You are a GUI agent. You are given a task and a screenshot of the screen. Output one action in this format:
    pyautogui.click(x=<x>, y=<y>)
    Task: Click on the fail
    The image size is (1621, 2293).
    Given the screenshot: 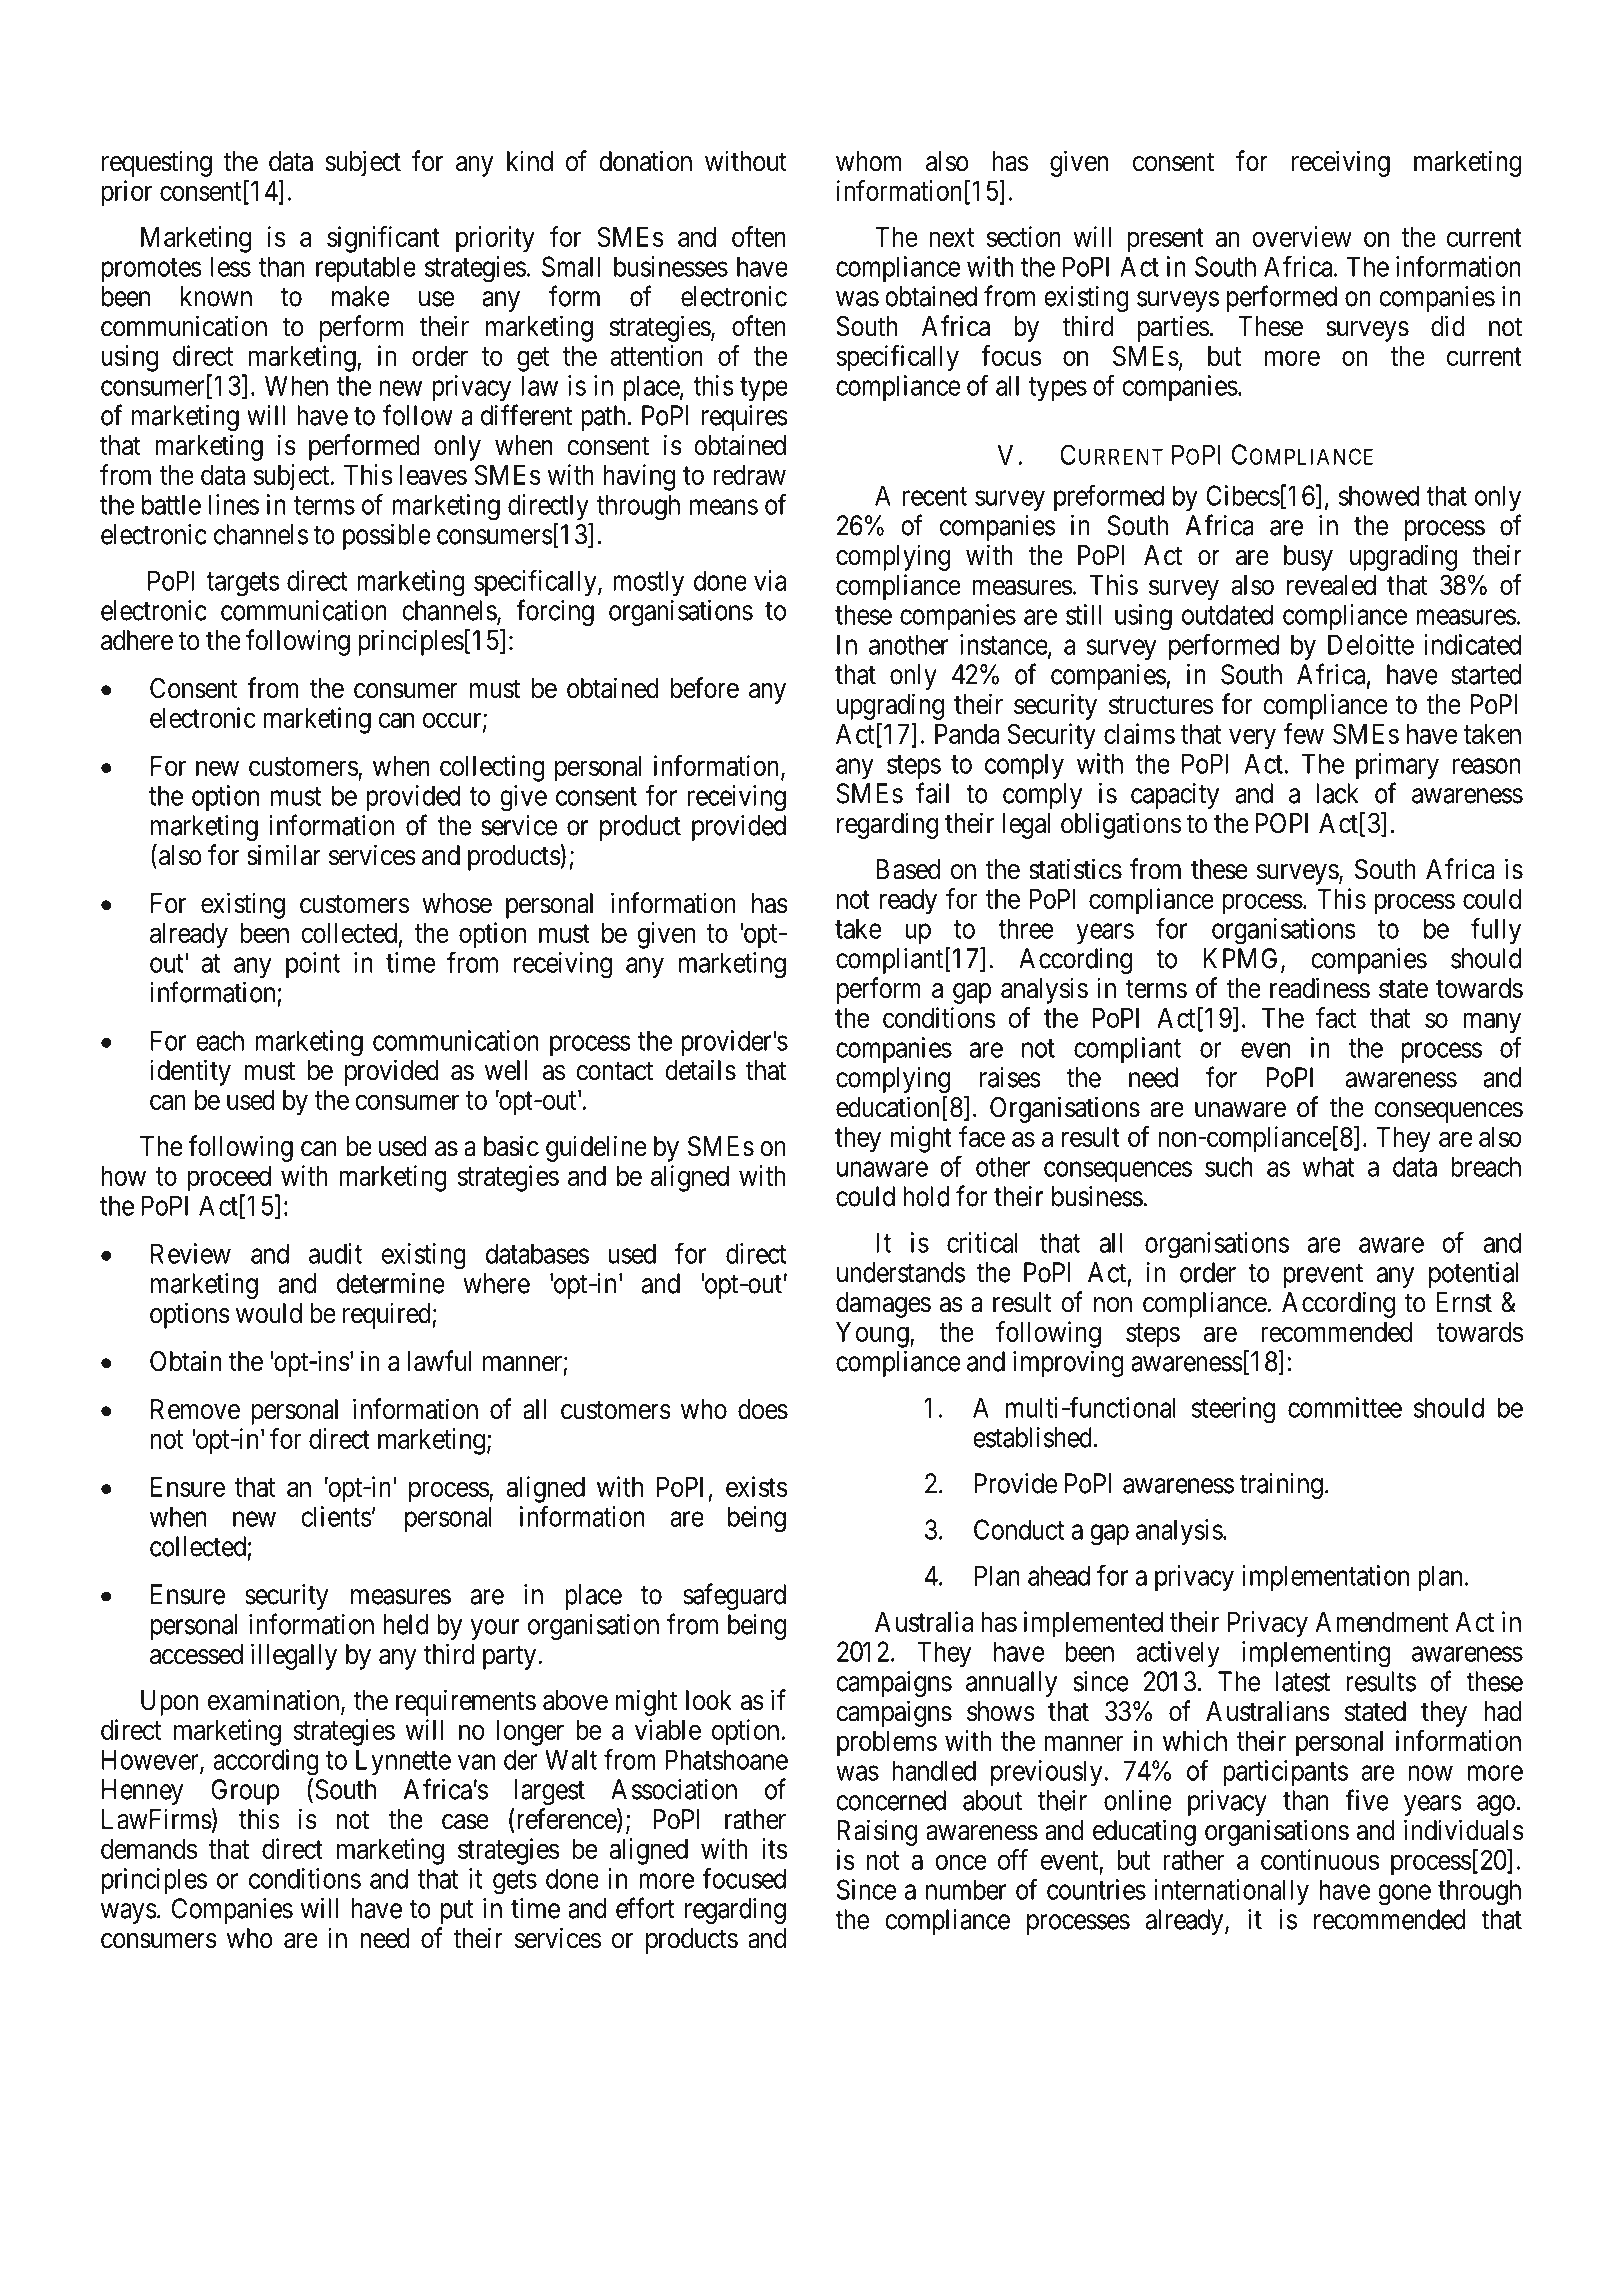 What is the action you would take?
    pyautogui.click(x=932, y=793)
